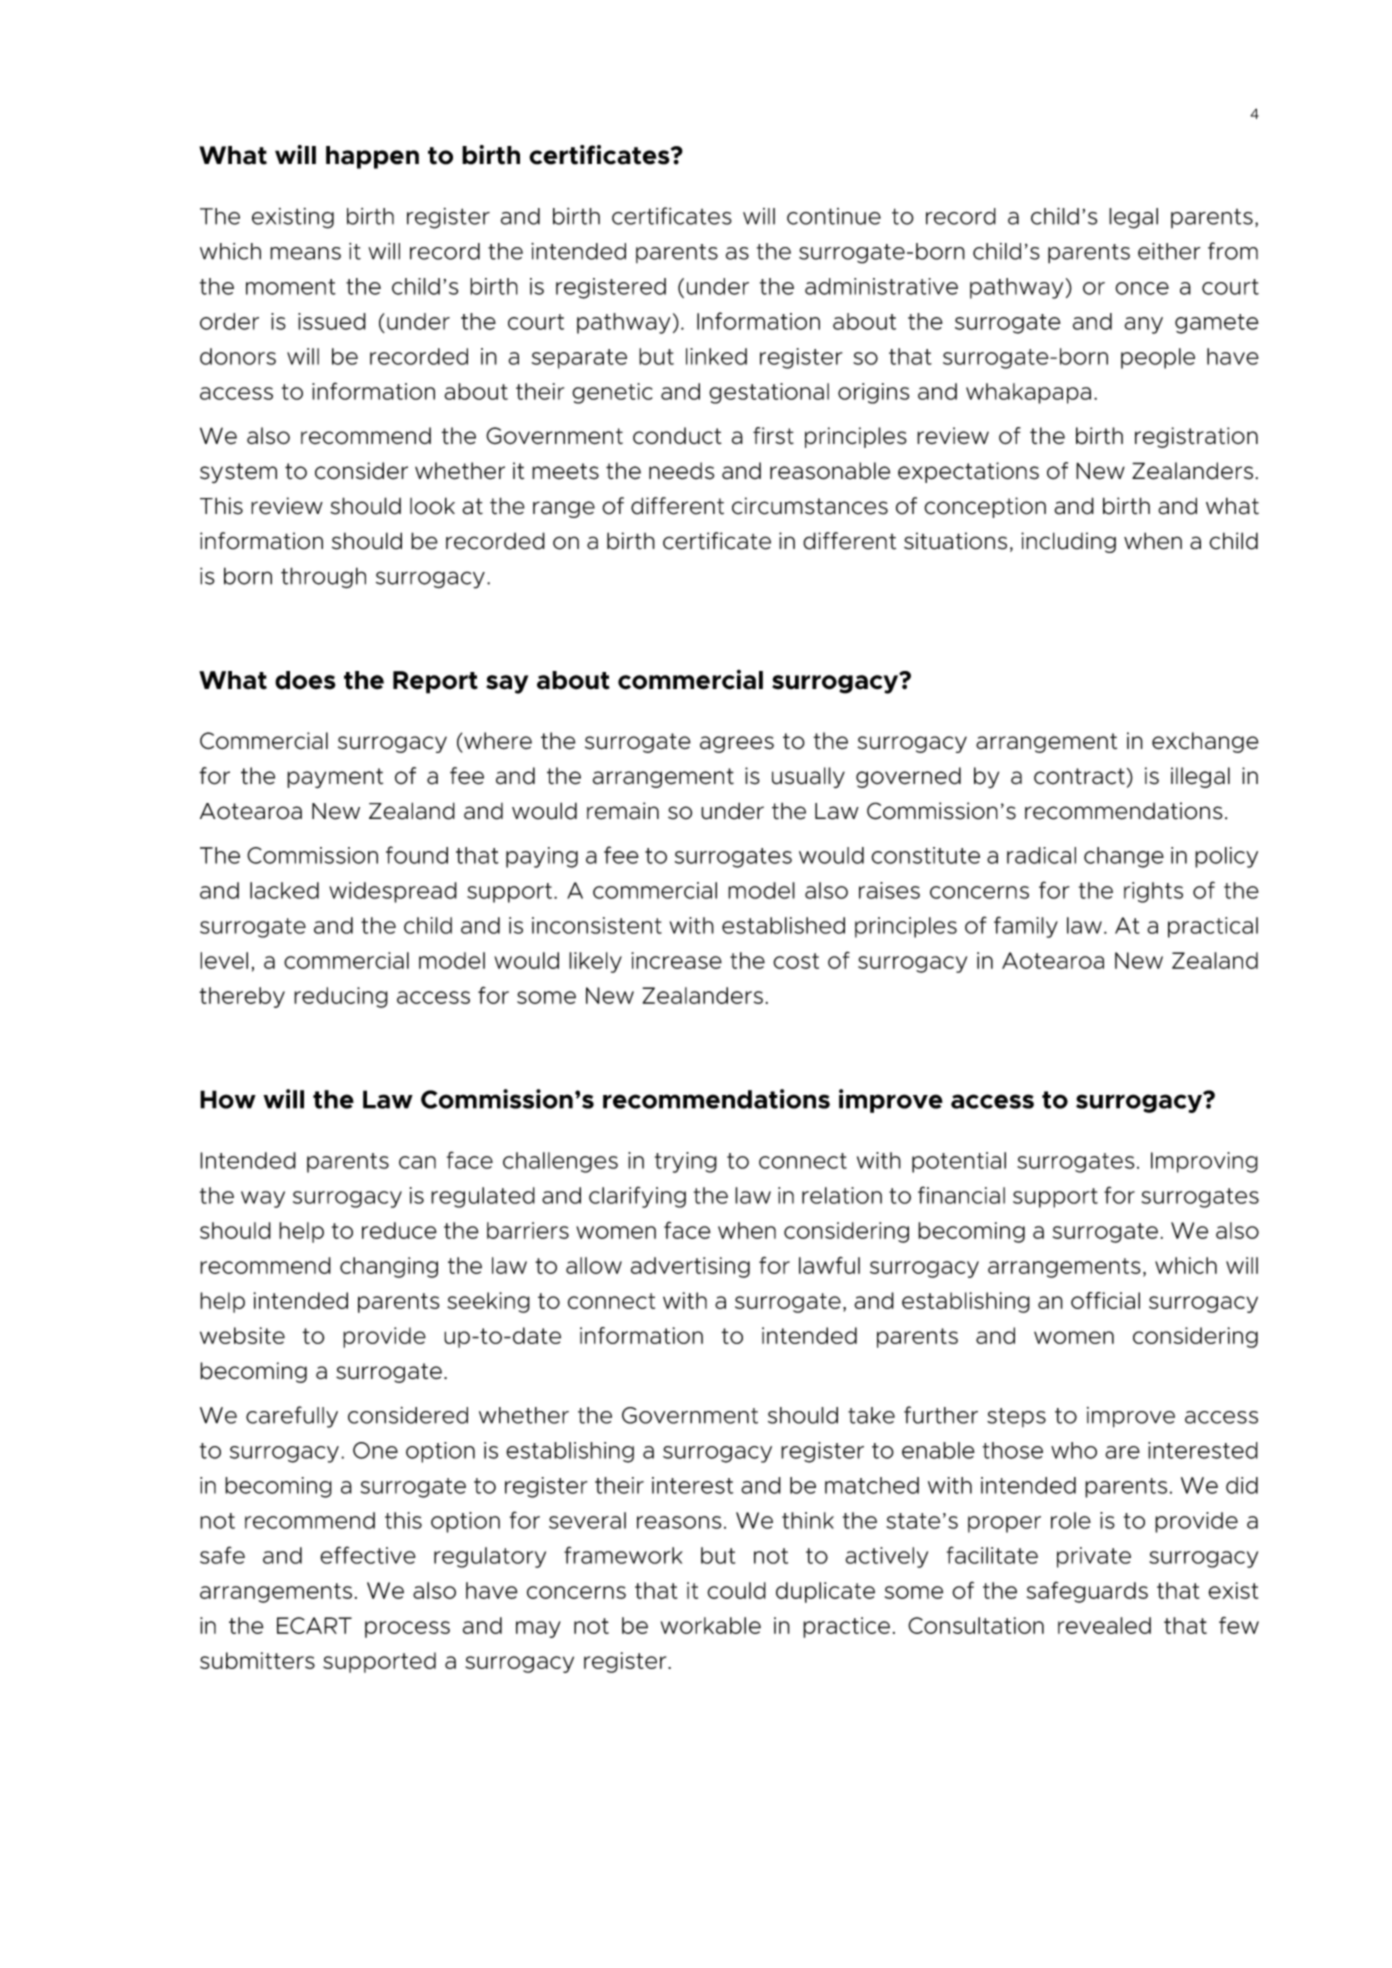  I want to click on either, so click(1169, 251).
